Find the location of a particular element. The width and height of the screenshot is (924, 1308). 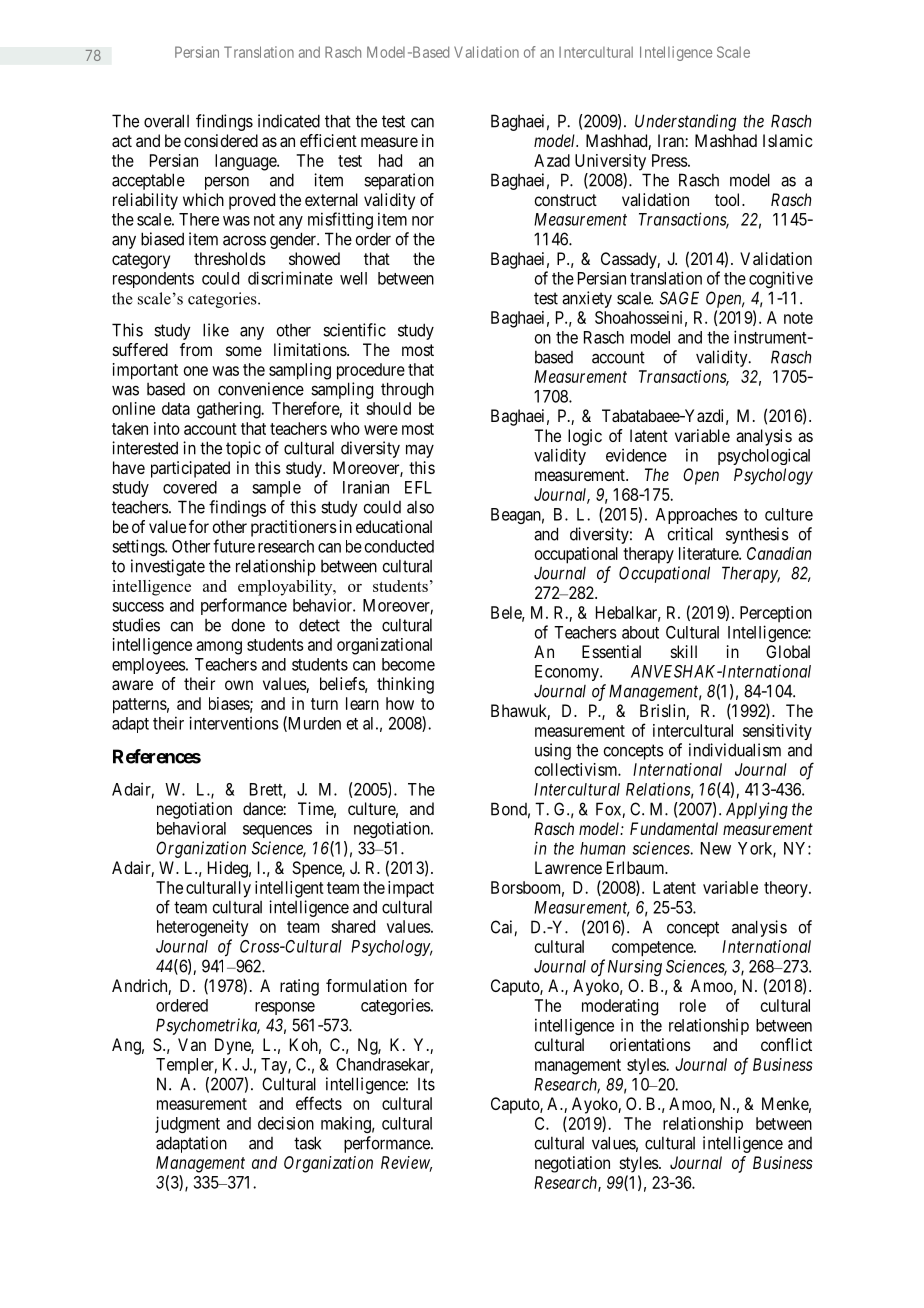

judgment is located at coordinates (187, 1124).
